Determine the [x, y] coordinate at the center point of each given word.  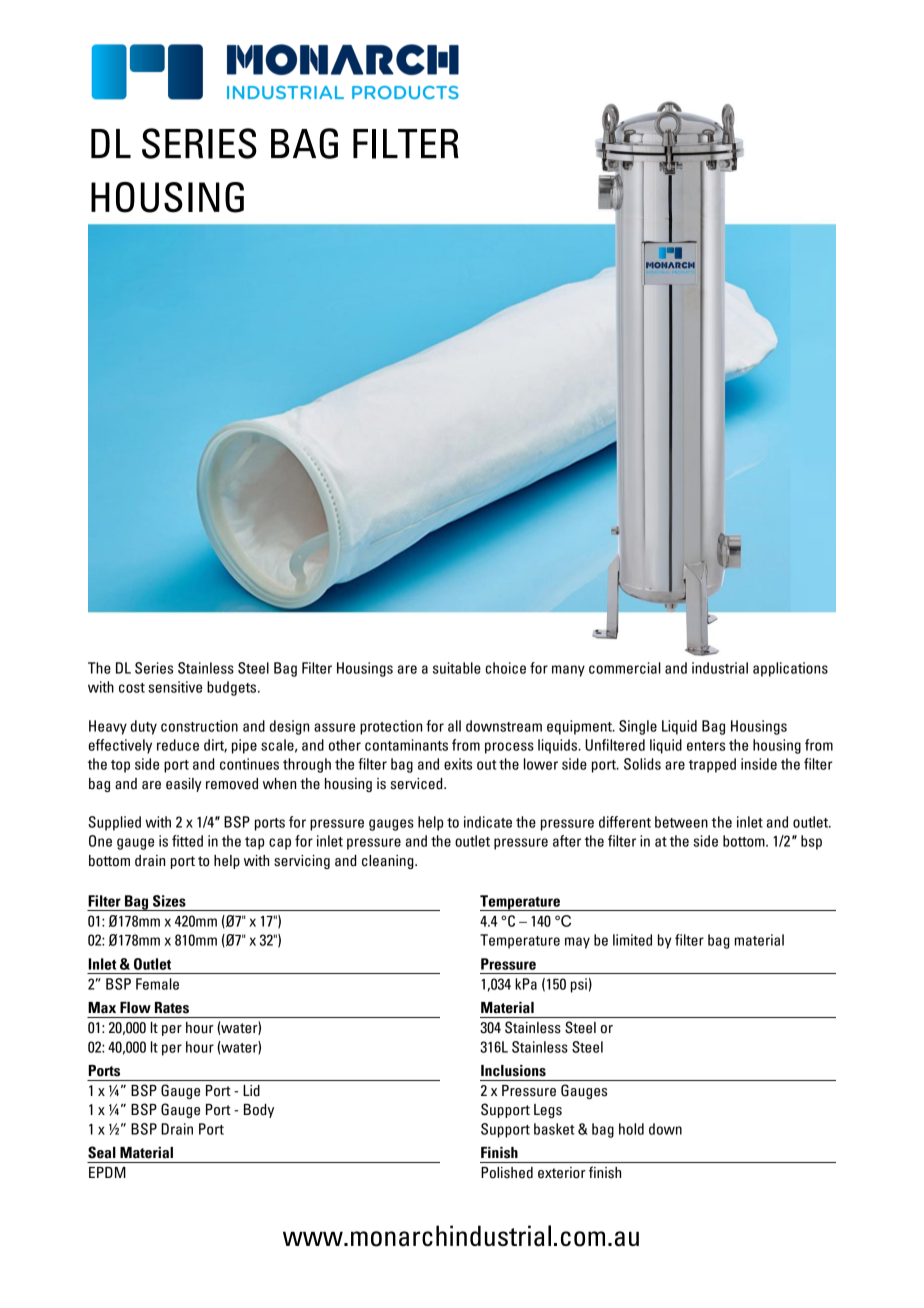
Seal [102, 1152]
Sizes [169, 901]
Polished [507, 1173]
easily [184, 785]
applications [790, 669]
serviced [417, 784]
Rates [172, 1008]
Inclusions [513, 1071]
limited [632, 940]
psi [579, 985]
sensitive [175, 687]
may [577, 943]
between [681, 822]
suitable [457, 668]
